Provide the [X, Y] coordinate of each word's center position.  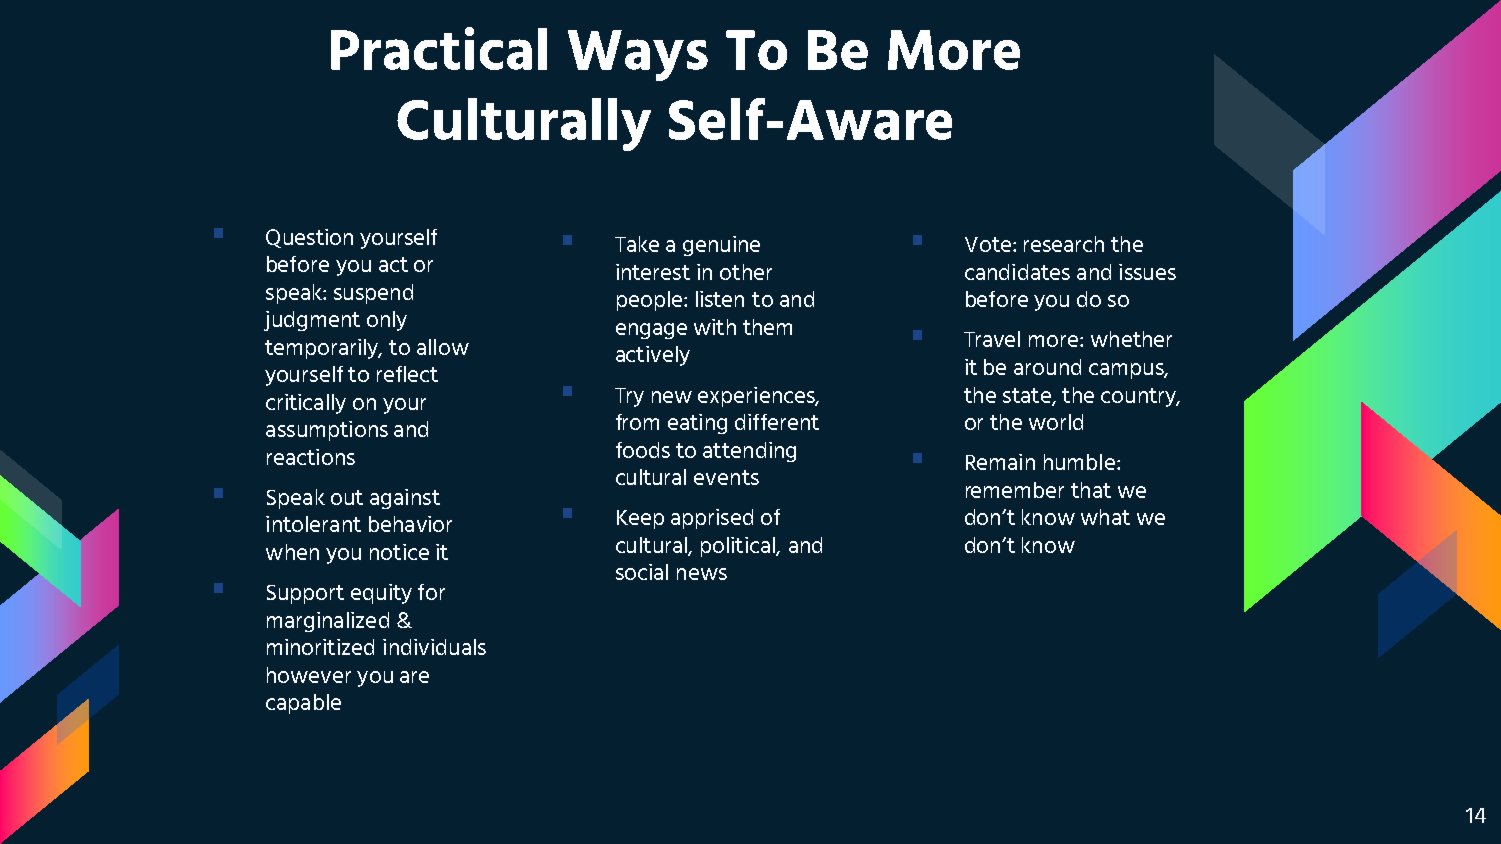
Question [309, 238]
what [1105, 517]
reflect [407, 374]
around [1047, 367]
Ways [638, 55]
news [702, 574]
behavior [410, 524]
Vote [988, 244]
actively [653, 356]
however [309, 675]
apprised [712, 519]
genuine [721, 246]
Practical [439, 48]
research [1064, 244]
